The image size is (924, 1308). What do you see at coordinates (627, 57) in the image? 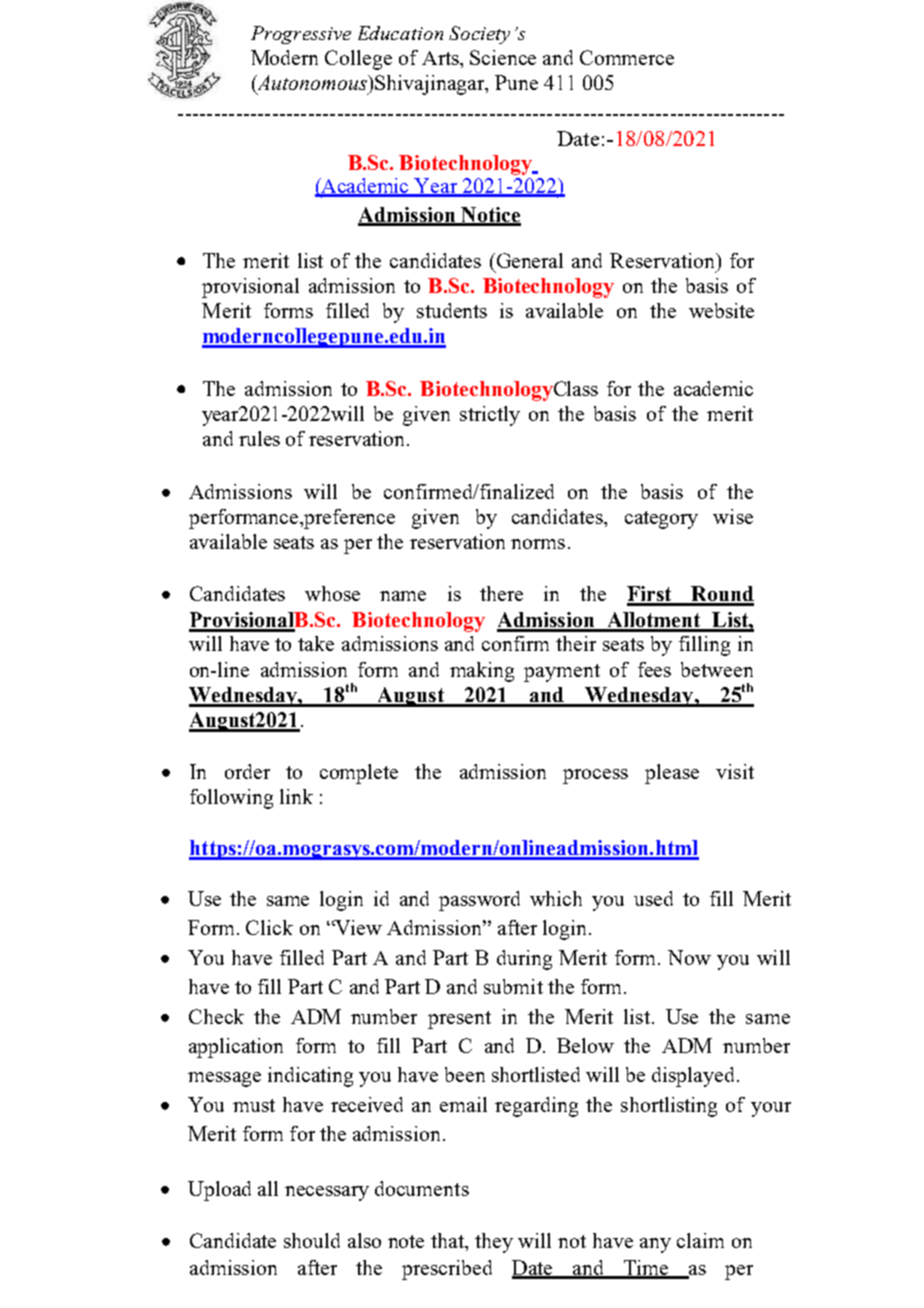
I see `Commerce` at bounding box center [627, 57].
